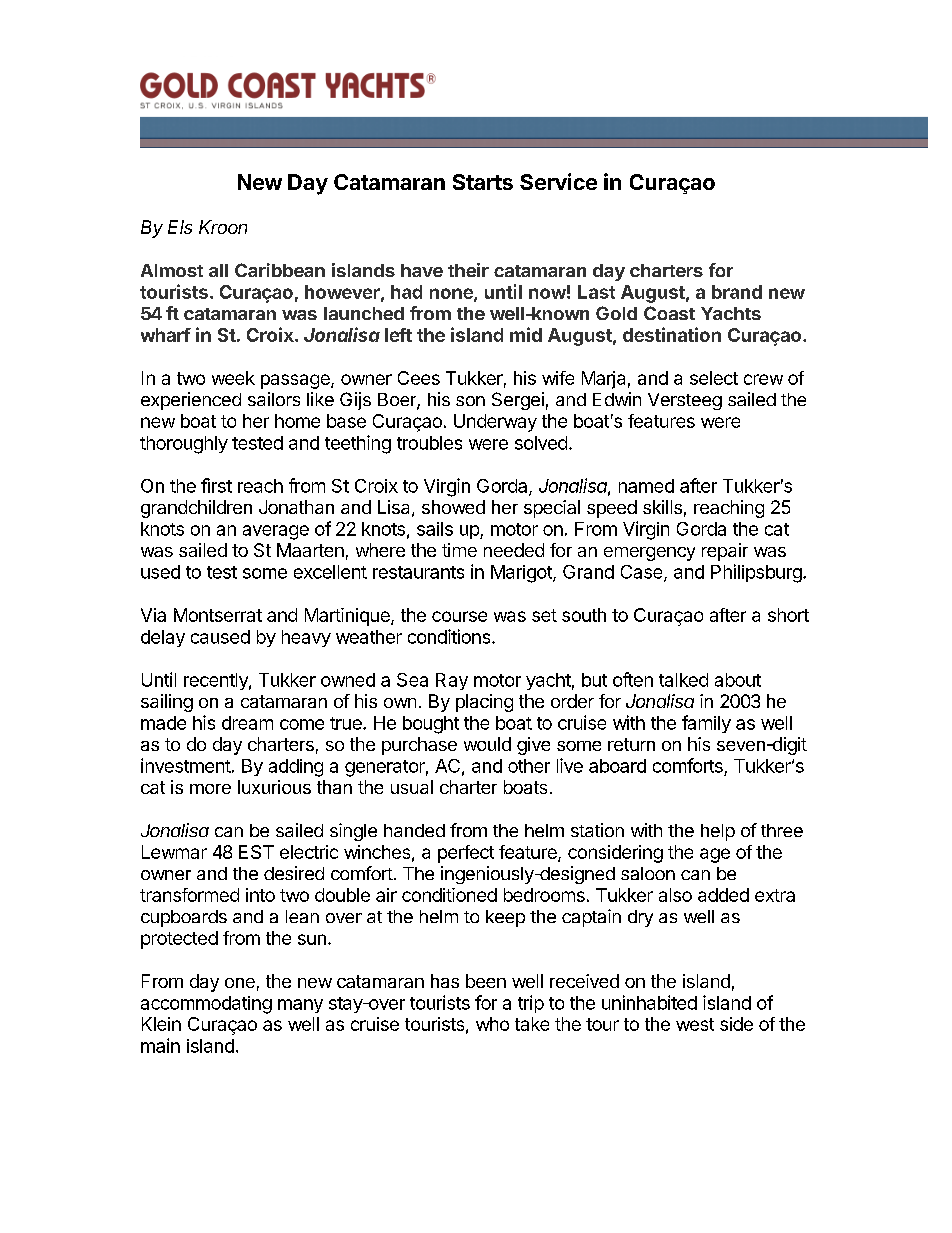 This screenshot has height=1233, width=952. What do you see at coordinates (210, 789) in the screenshot?
I see `more` at bounding box center [210, 789].
